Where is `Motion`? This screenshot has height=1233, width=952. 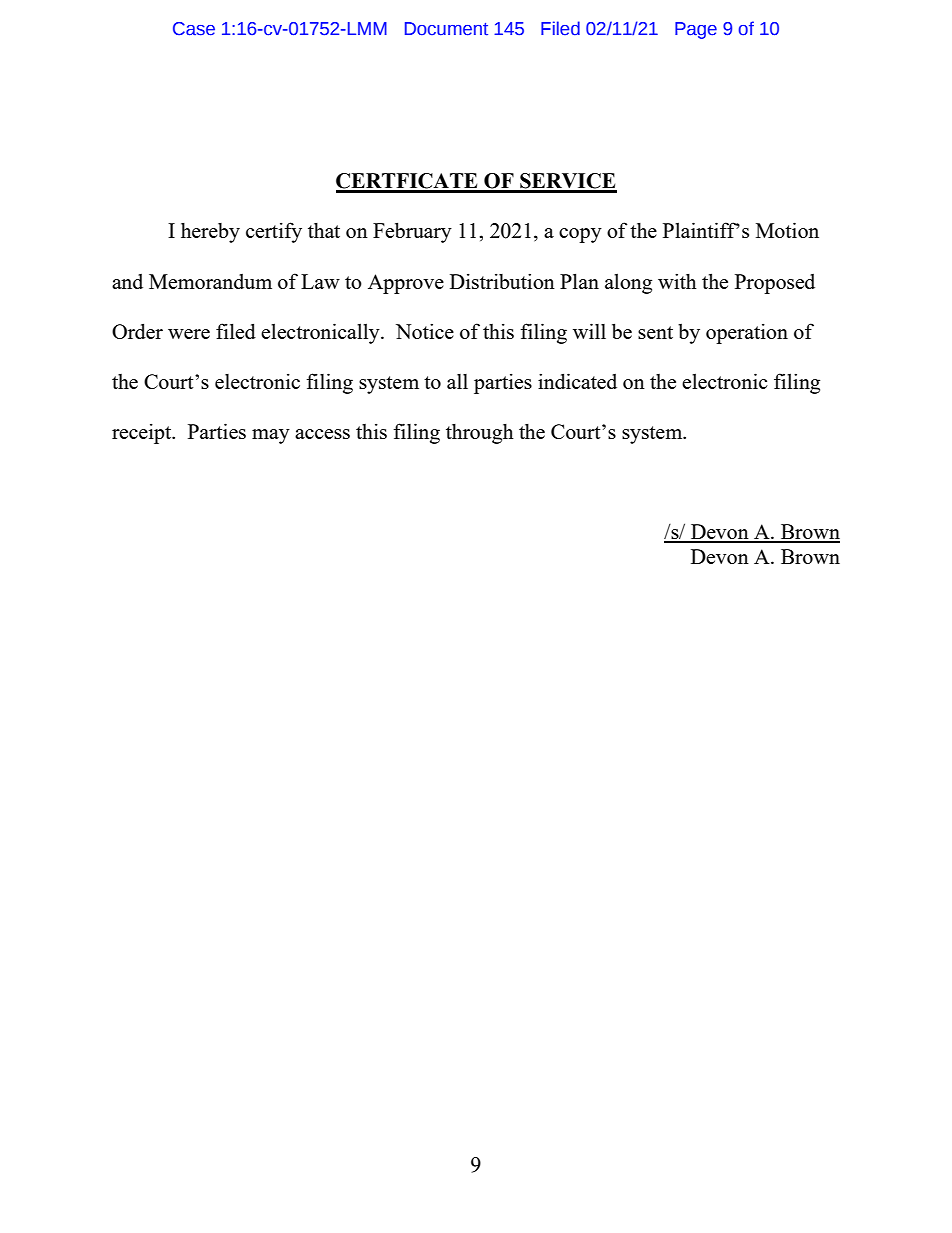
Motion is located at coordinates (787, 230).
